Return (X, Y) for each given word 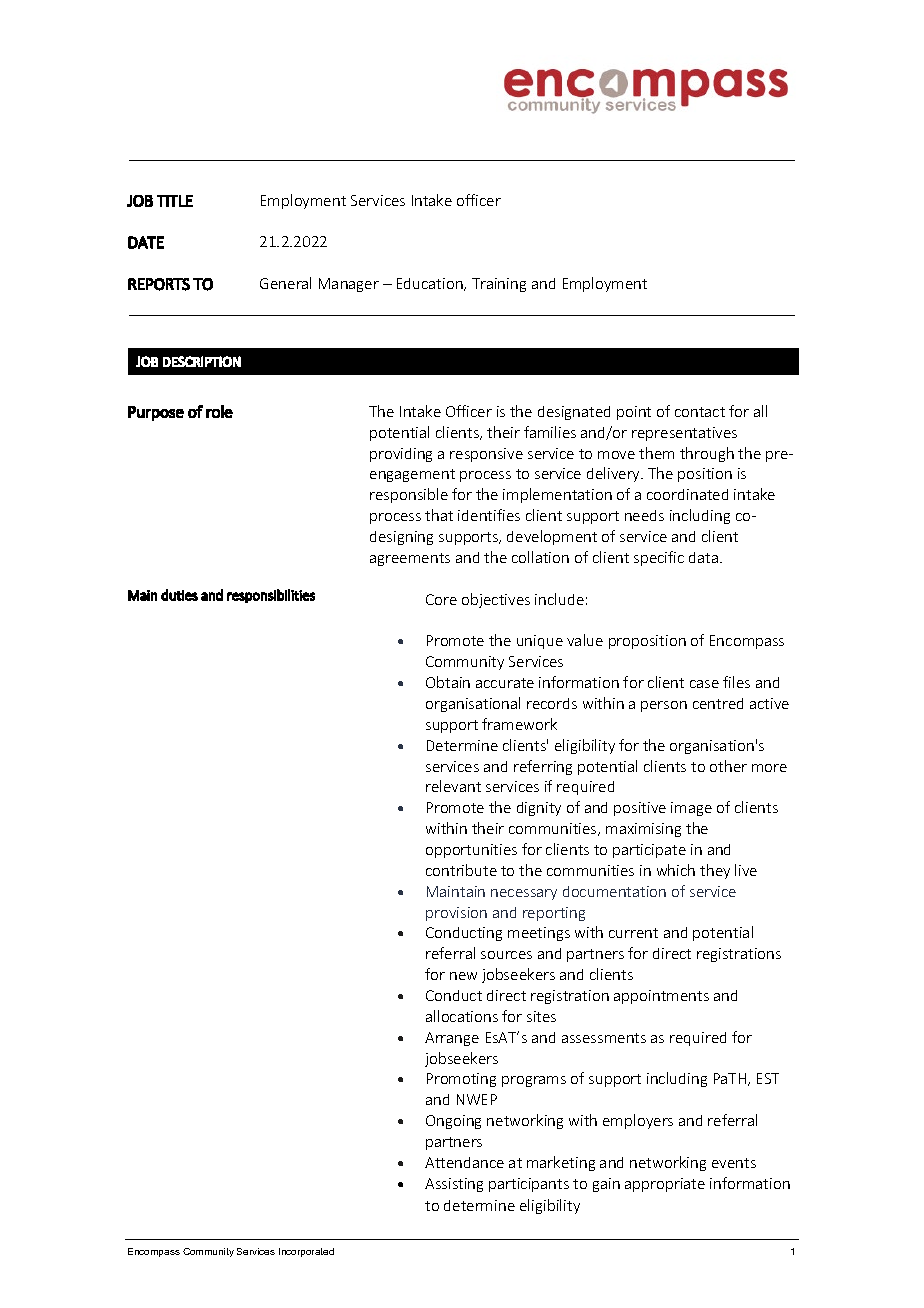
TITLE (175, 201)
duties (179, 595)
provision (456, 914)
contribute (461, 870)
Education (431, 284)
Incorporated (306, 1252)
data (703, 557)
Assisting (454, 1185)
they (715, 871)
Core (441, 599)
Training (499, 285)
